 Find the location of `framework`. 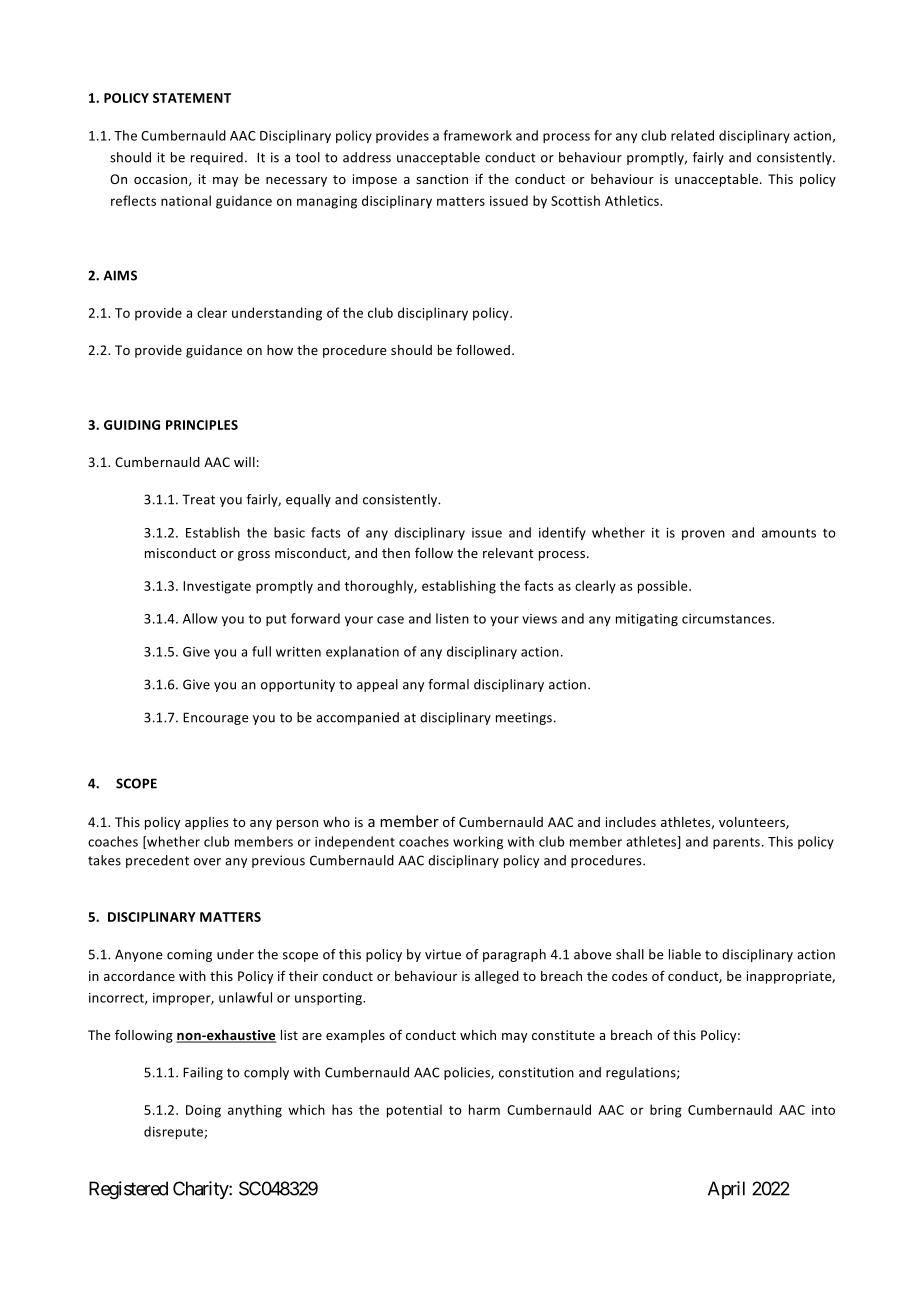

framework is located at coordinates (477, 135).
